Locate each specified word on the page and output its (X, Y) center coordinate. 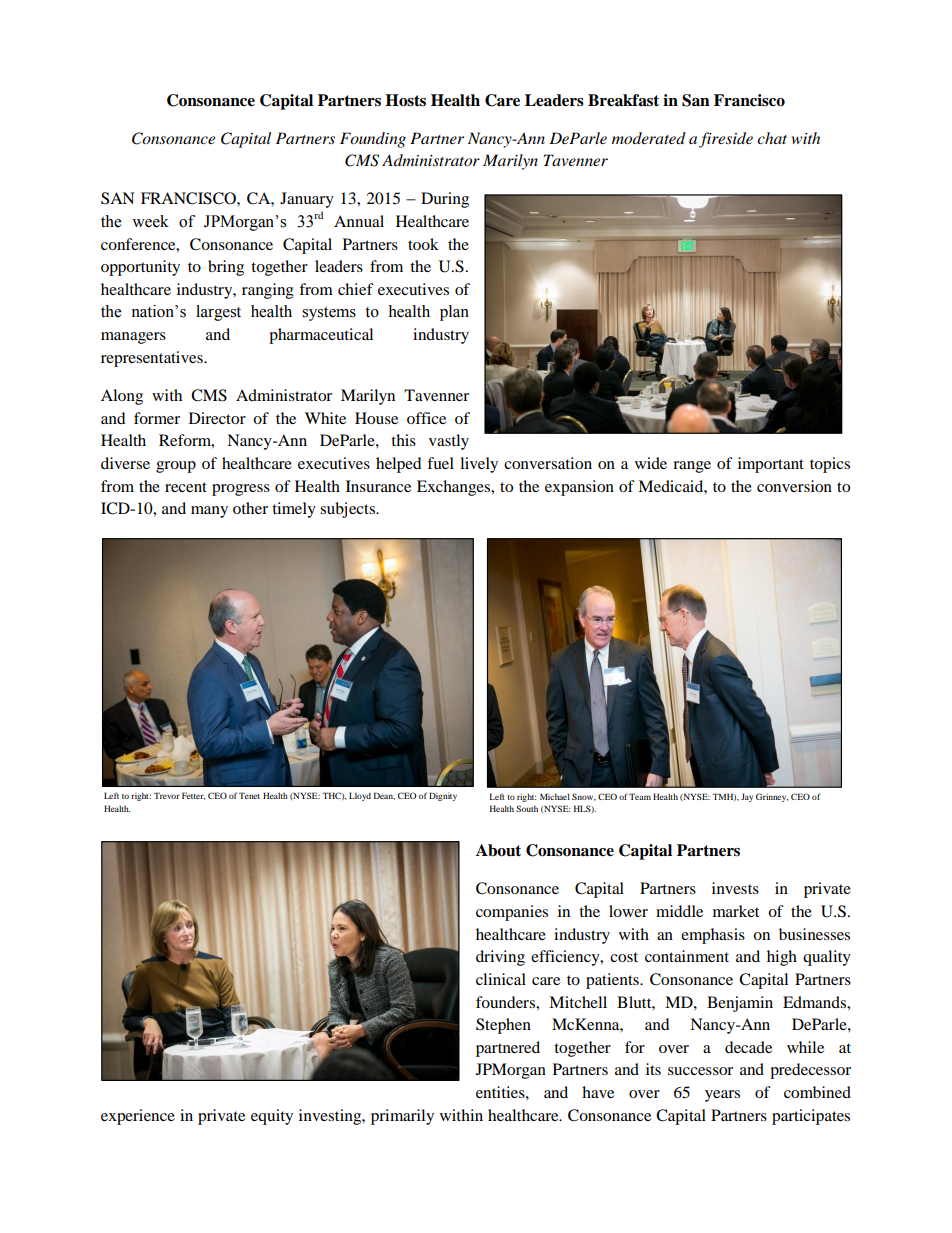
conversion (794, 486)
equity (272, 1117)
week (150, 221)
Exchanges (455, 488)
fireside (726, 140)
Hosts (405, 100)
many (209, 512)
